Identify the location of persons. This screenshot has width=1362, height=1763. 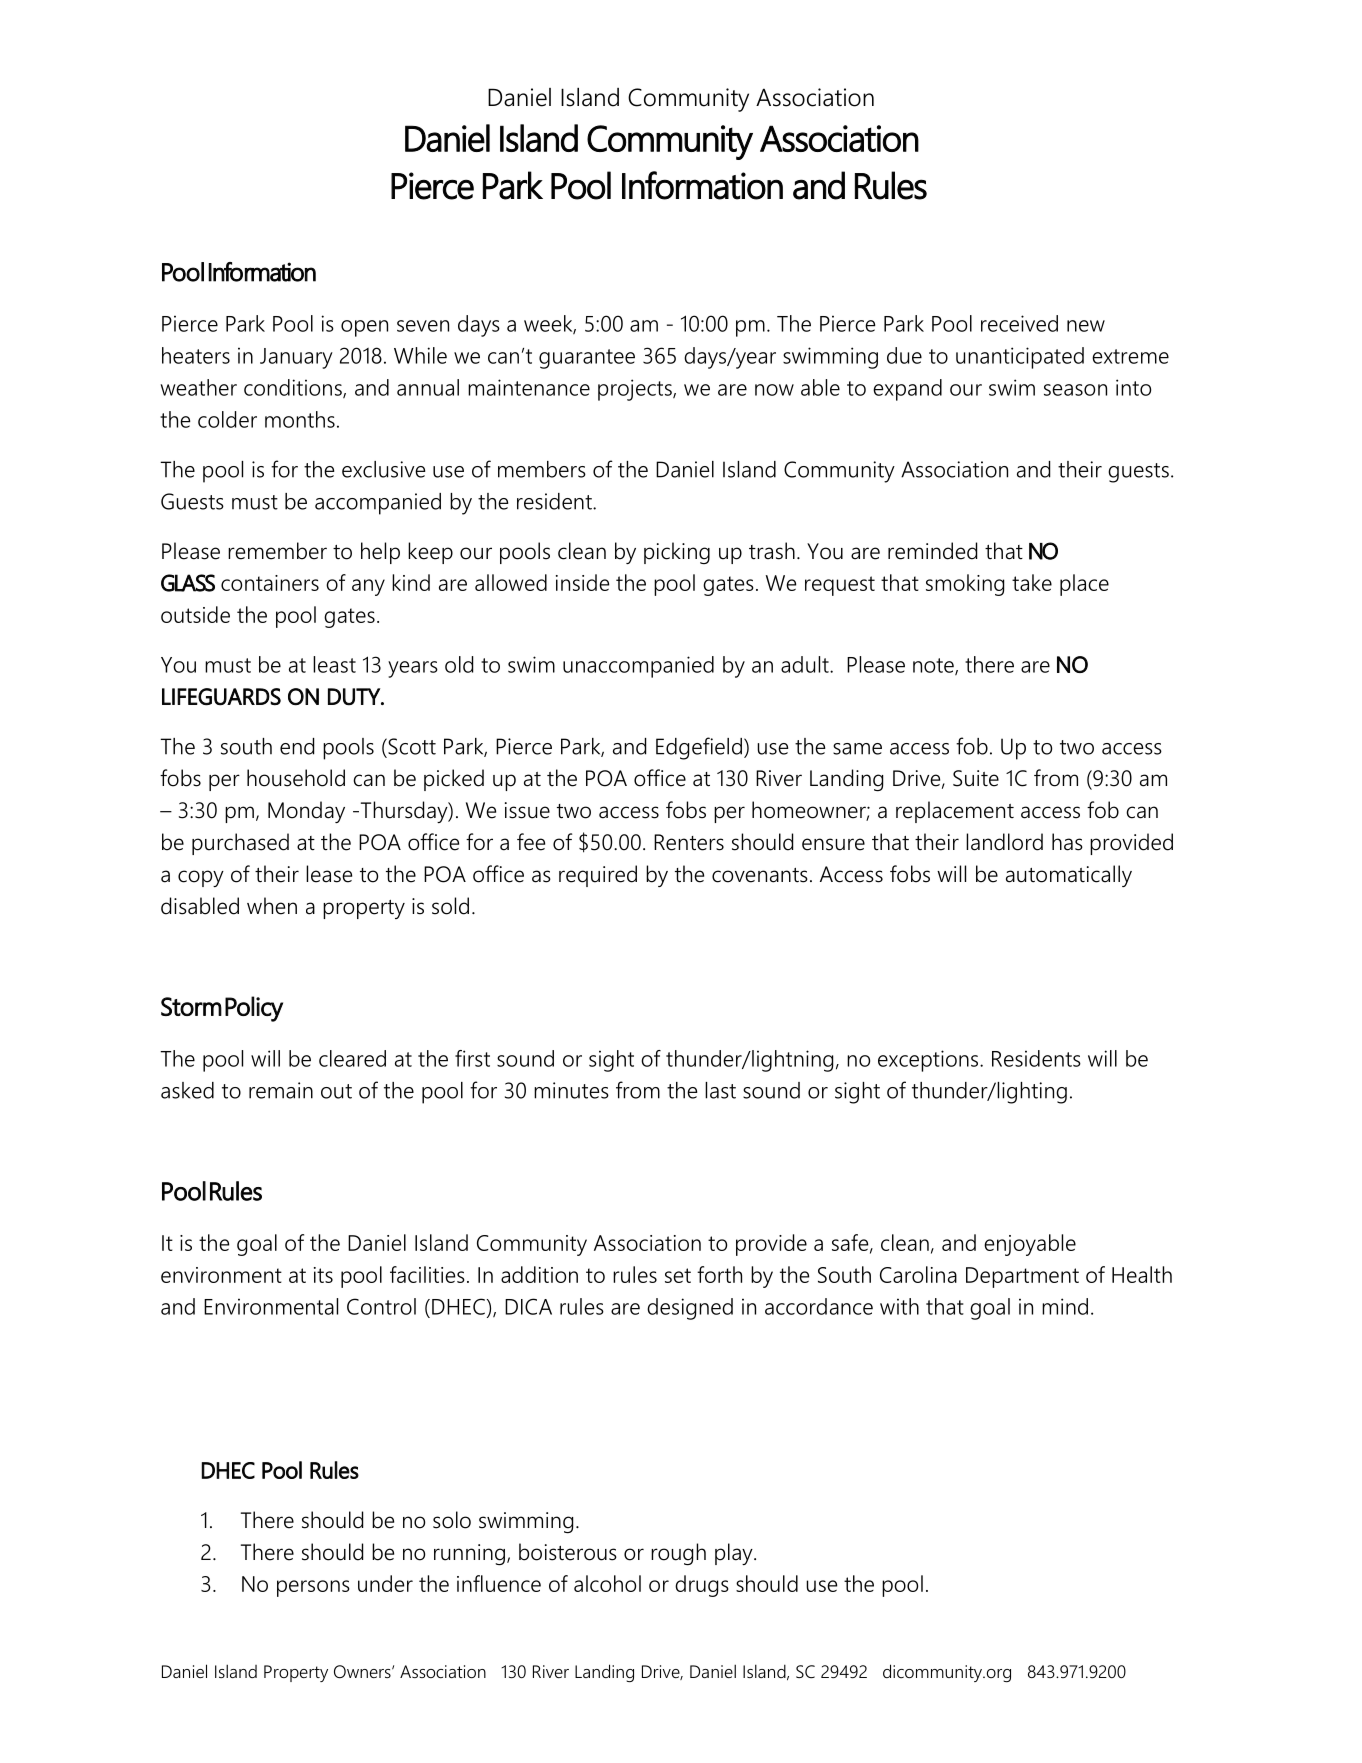
(313, 1588).
